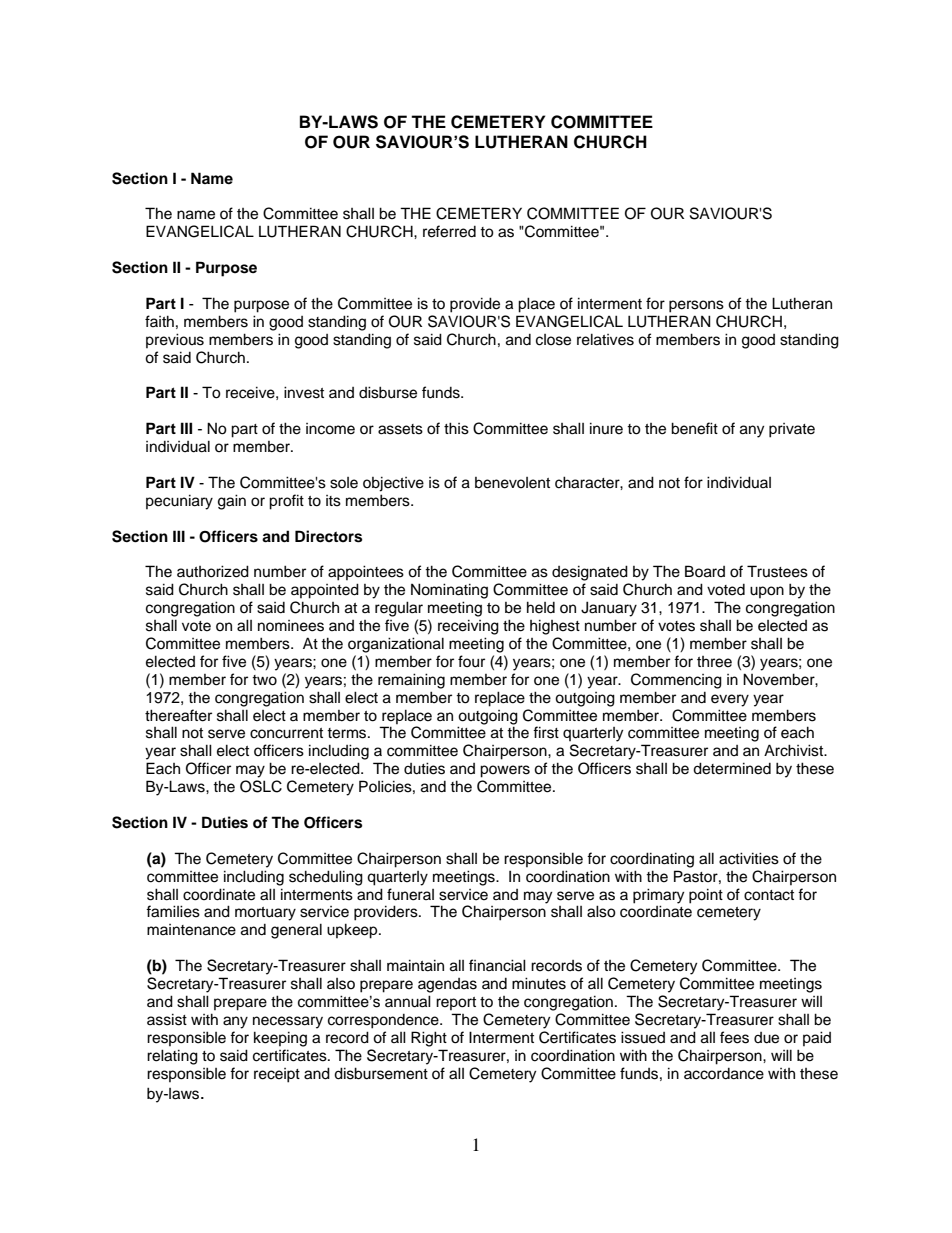 This page has width=952, height=1233. What do you see at coordinates (696, 306) in the page?
I see `persons` at bounding box center [696, 306].
